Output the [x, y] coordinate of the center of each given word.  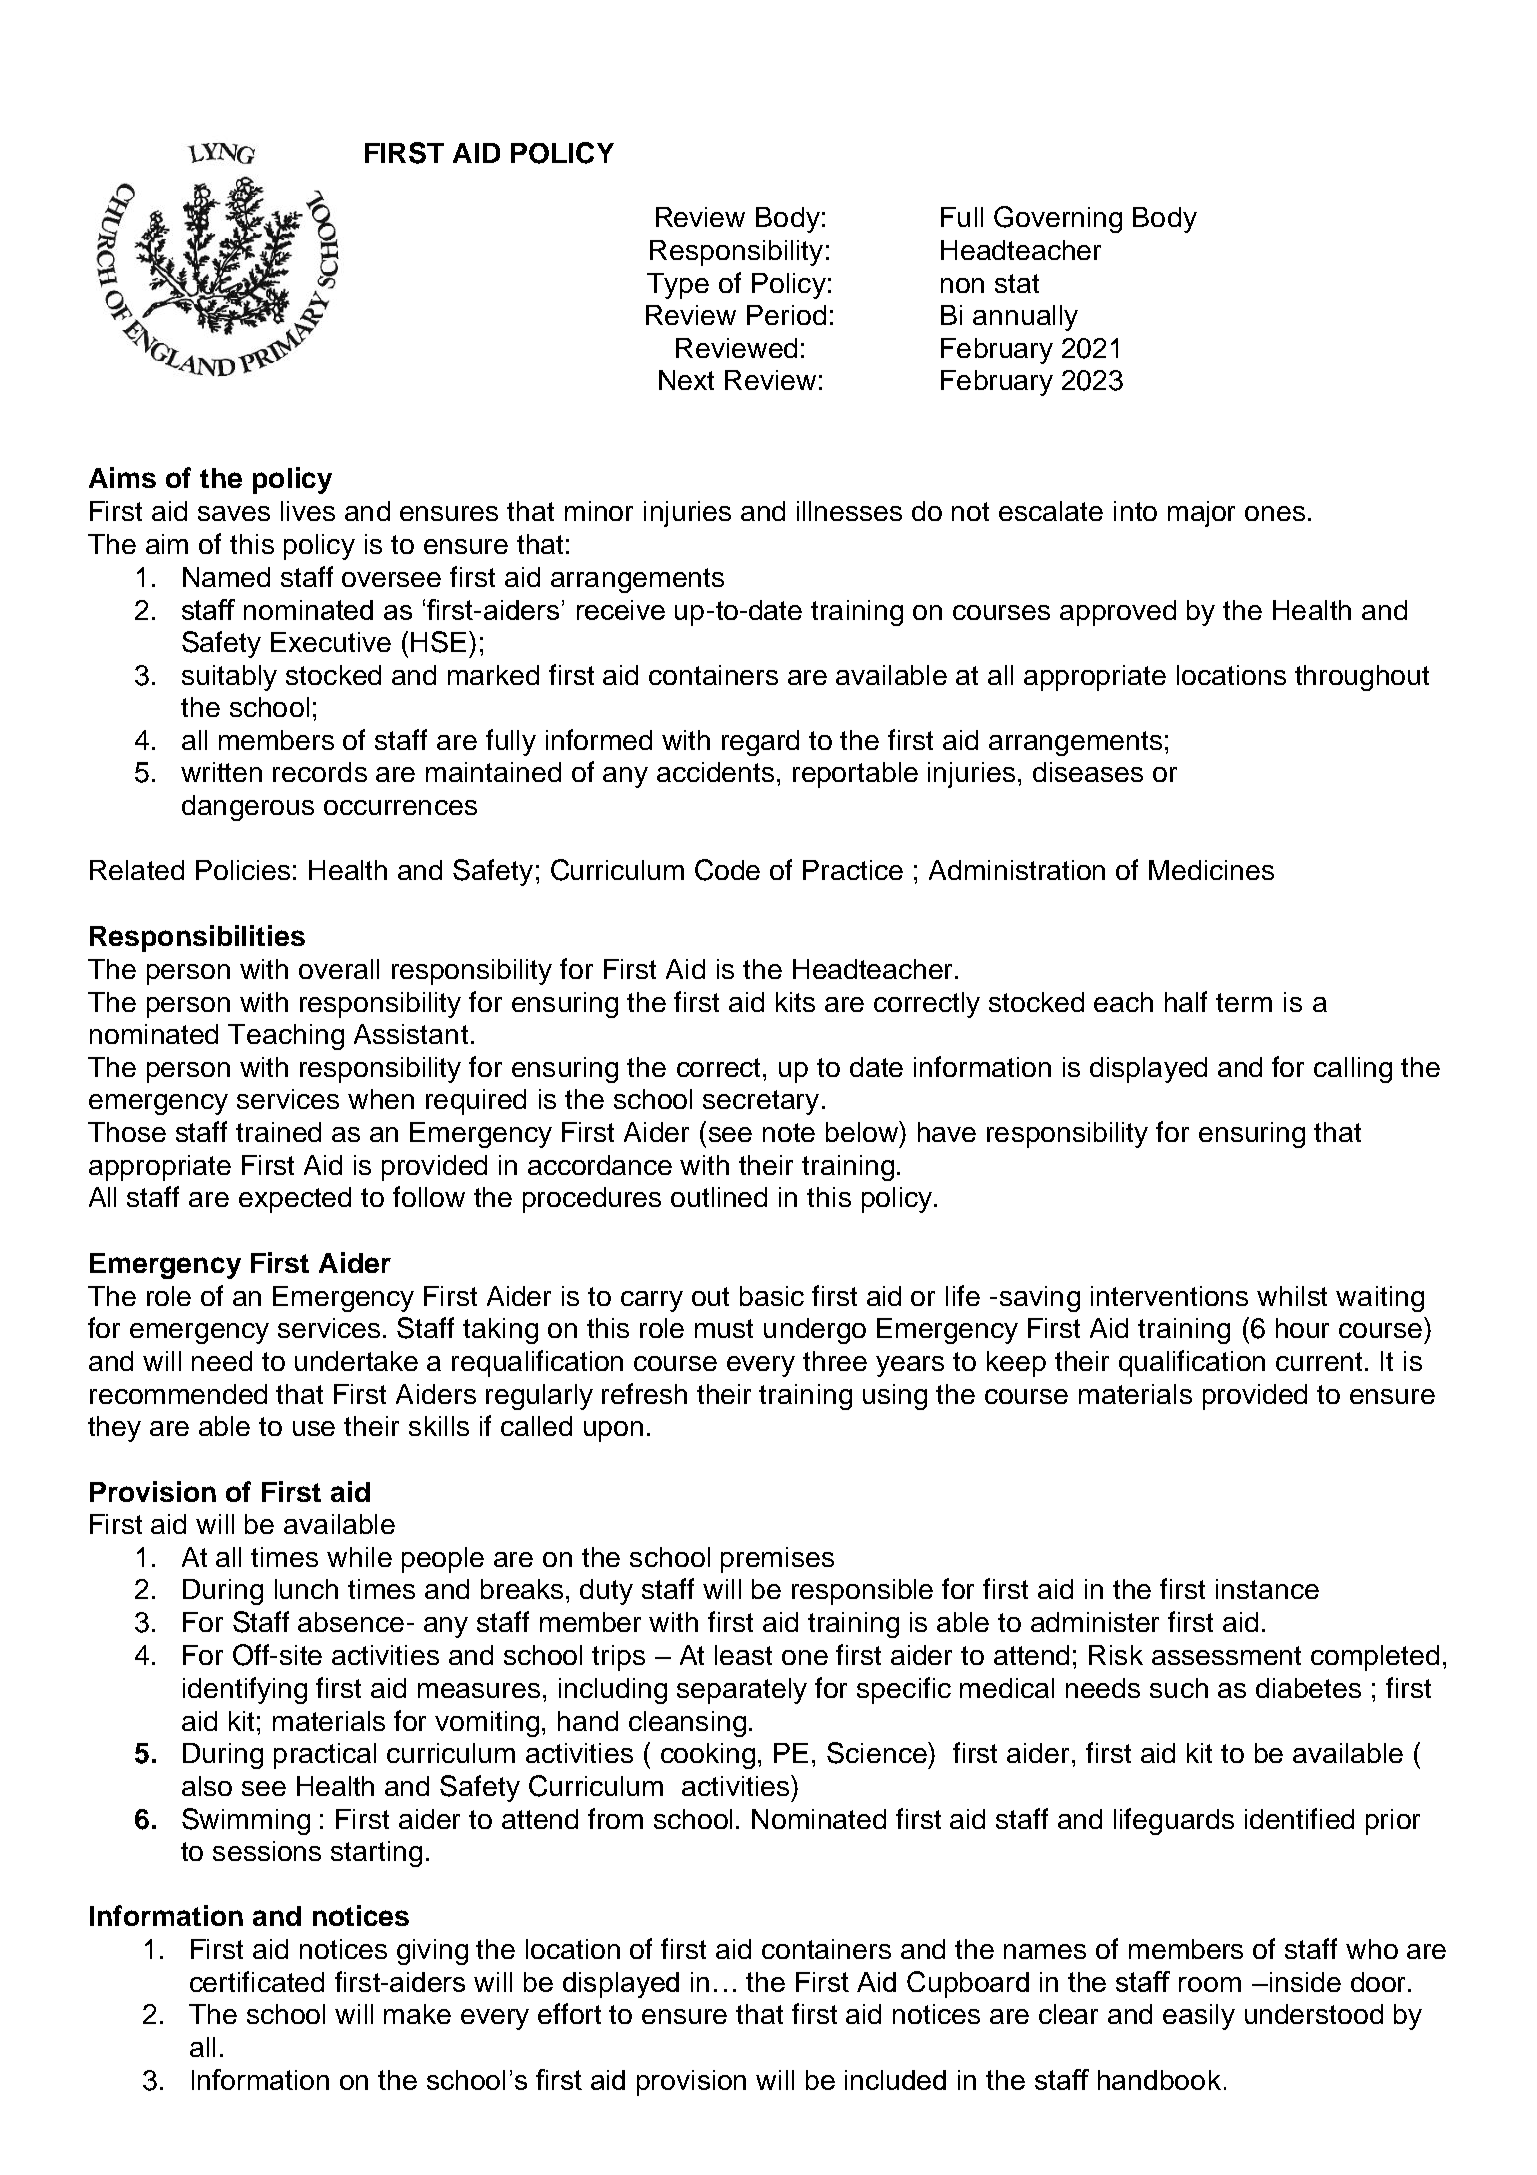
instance [1267, 1589]
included [895, 2080]
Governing [1058, 219]
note [789, 1132]
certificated [257, 1981]
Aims [122, 477]
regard [760, 743]
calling [1353, 1070]
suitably [229, 678]
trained [278, 1132]
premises [777, 1560]
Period [786, 315]
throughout [1362, 678]
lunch [306, 1589]
